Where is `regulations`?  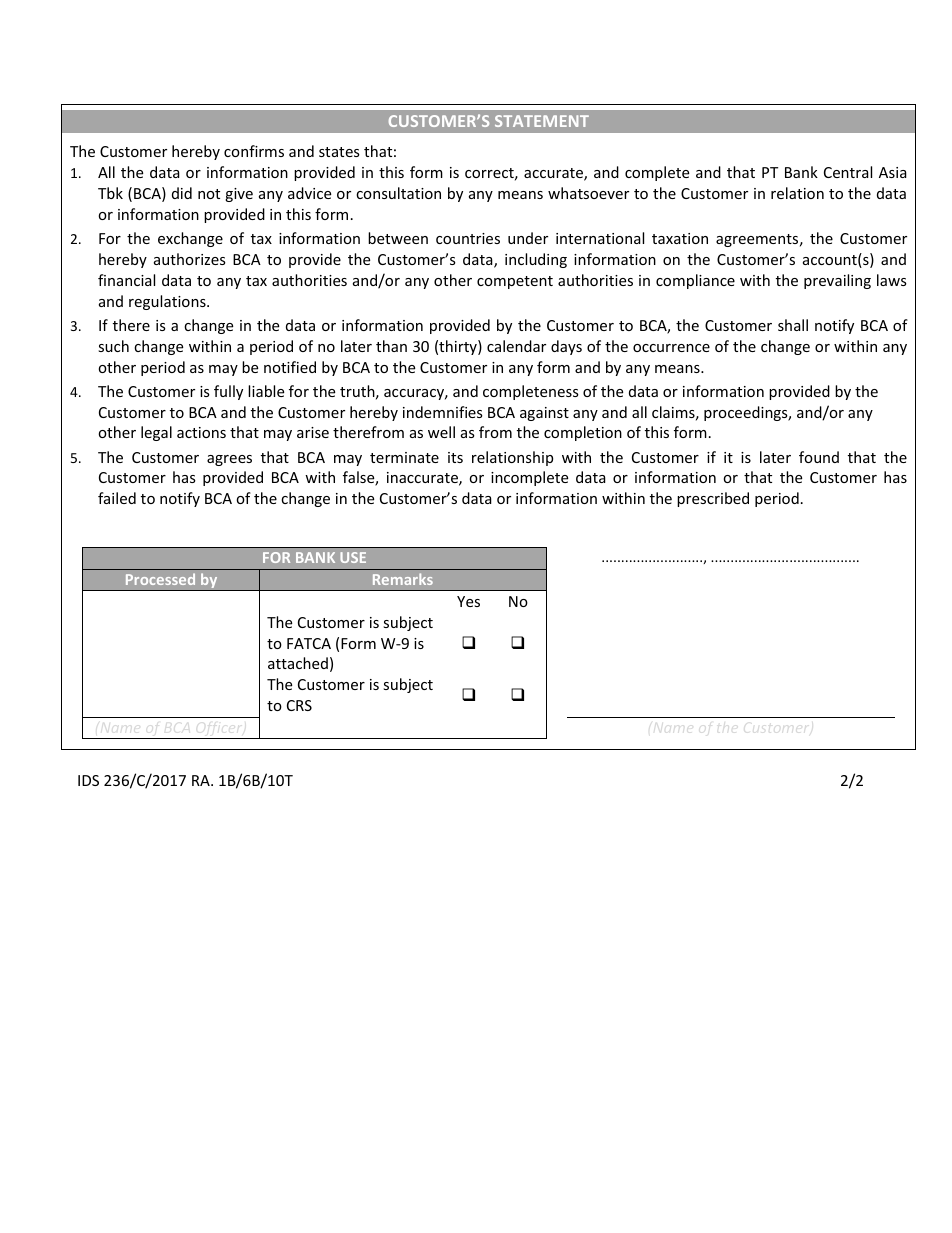
regulations is located at coordinates (168, 302).
